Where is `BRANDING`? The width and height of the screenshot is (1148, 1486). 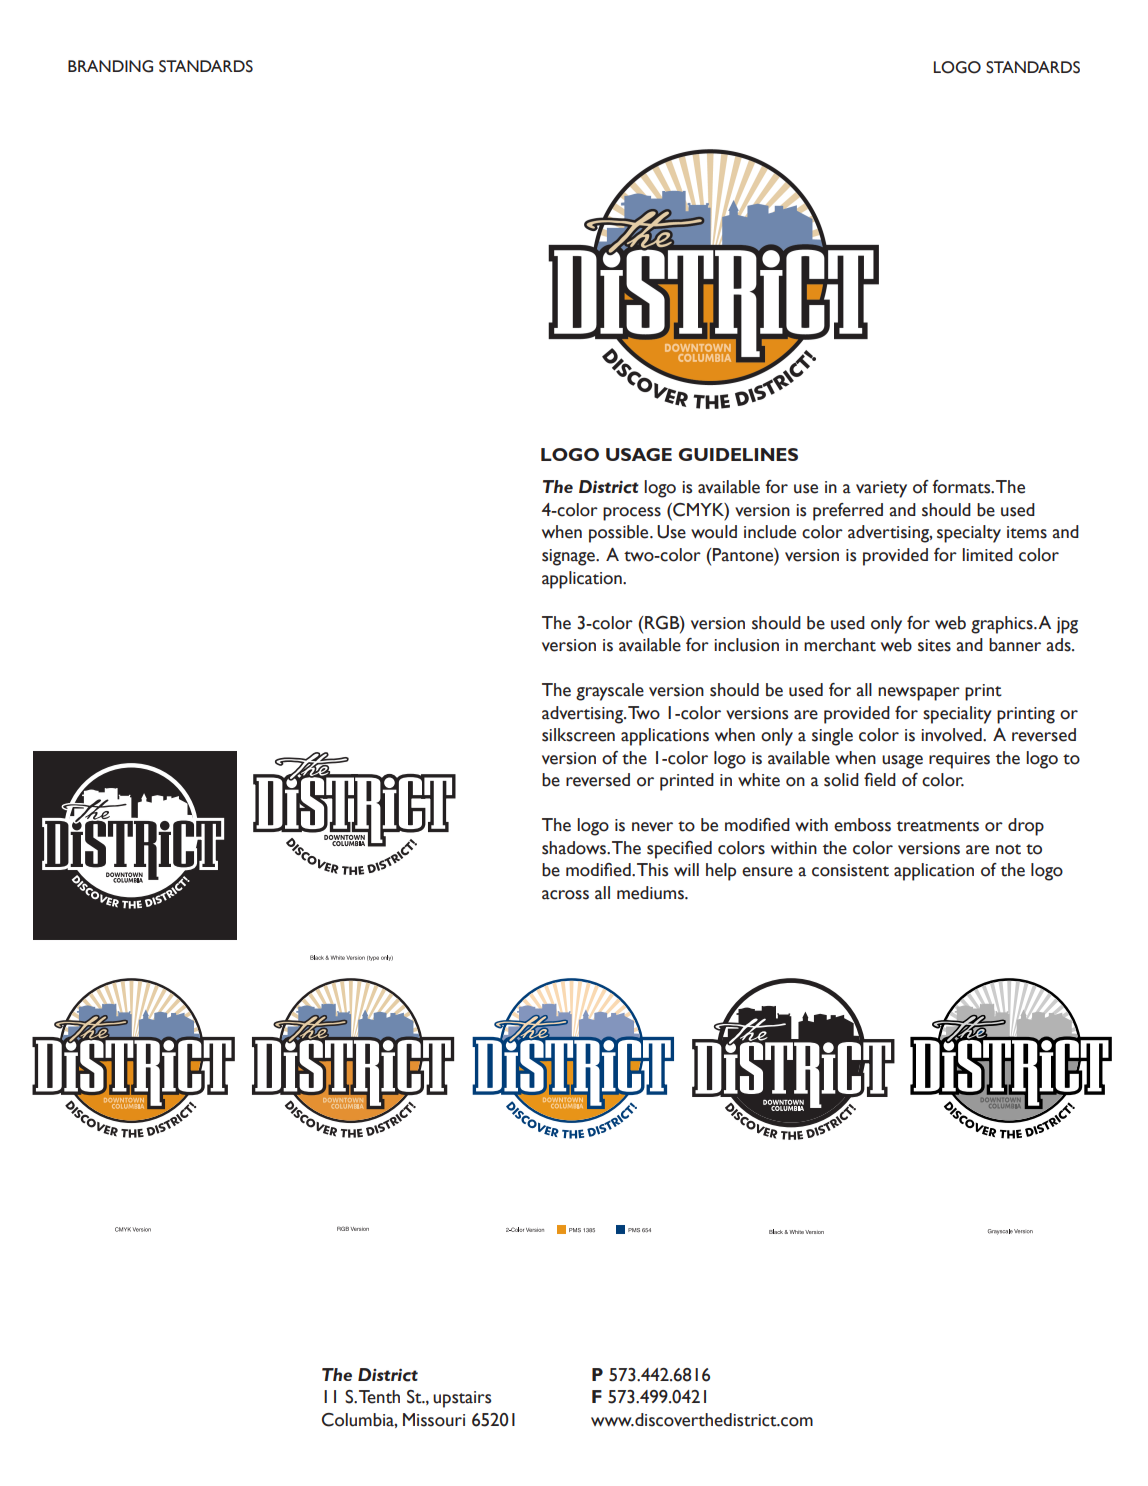 BRANDING is located at coordinates (110, 66).
